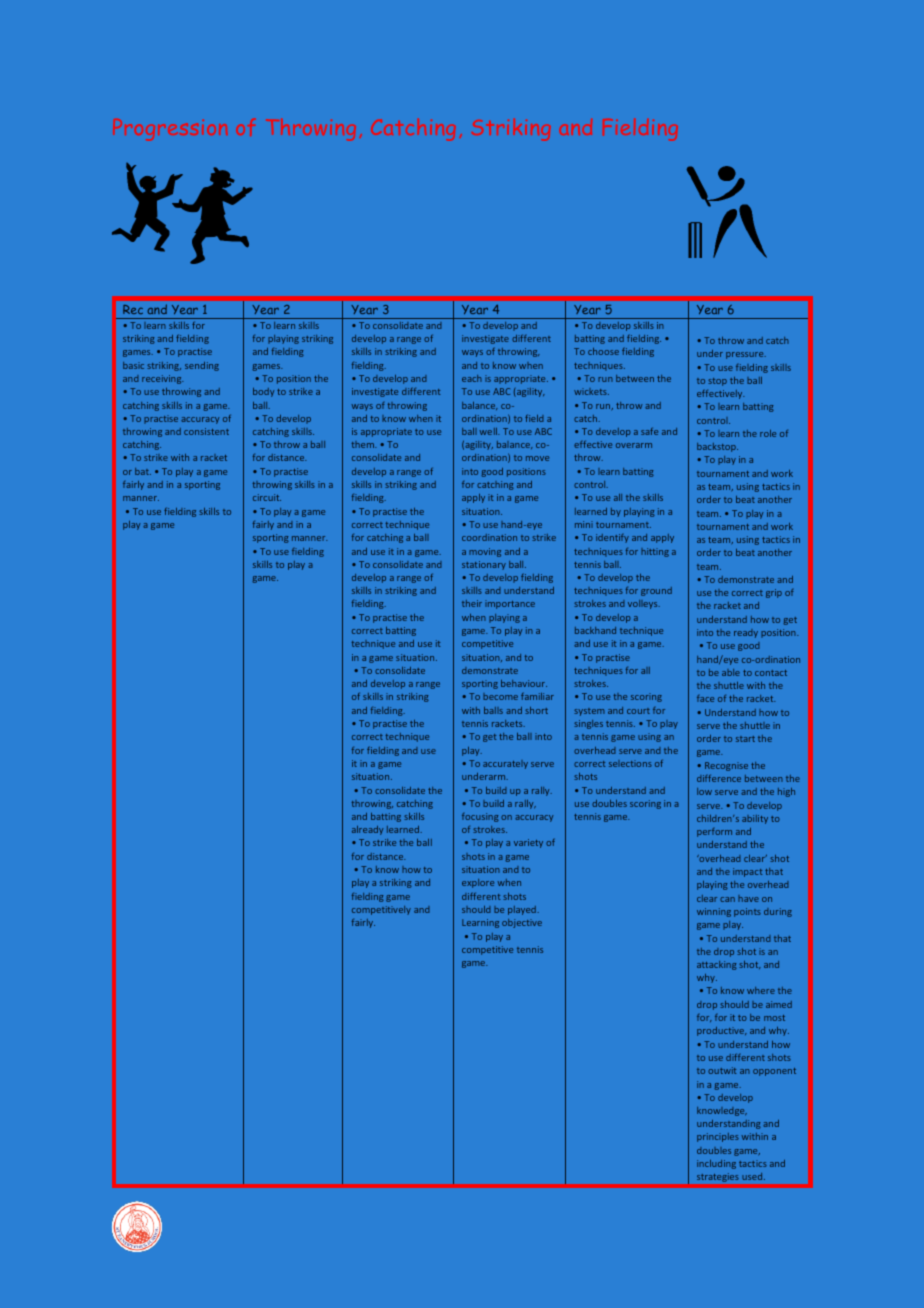 The height and width of the screenshot is (1308, 924). Describe the element at coordinates (746, 355) in the screenshot. I see `pressure` at that location.
